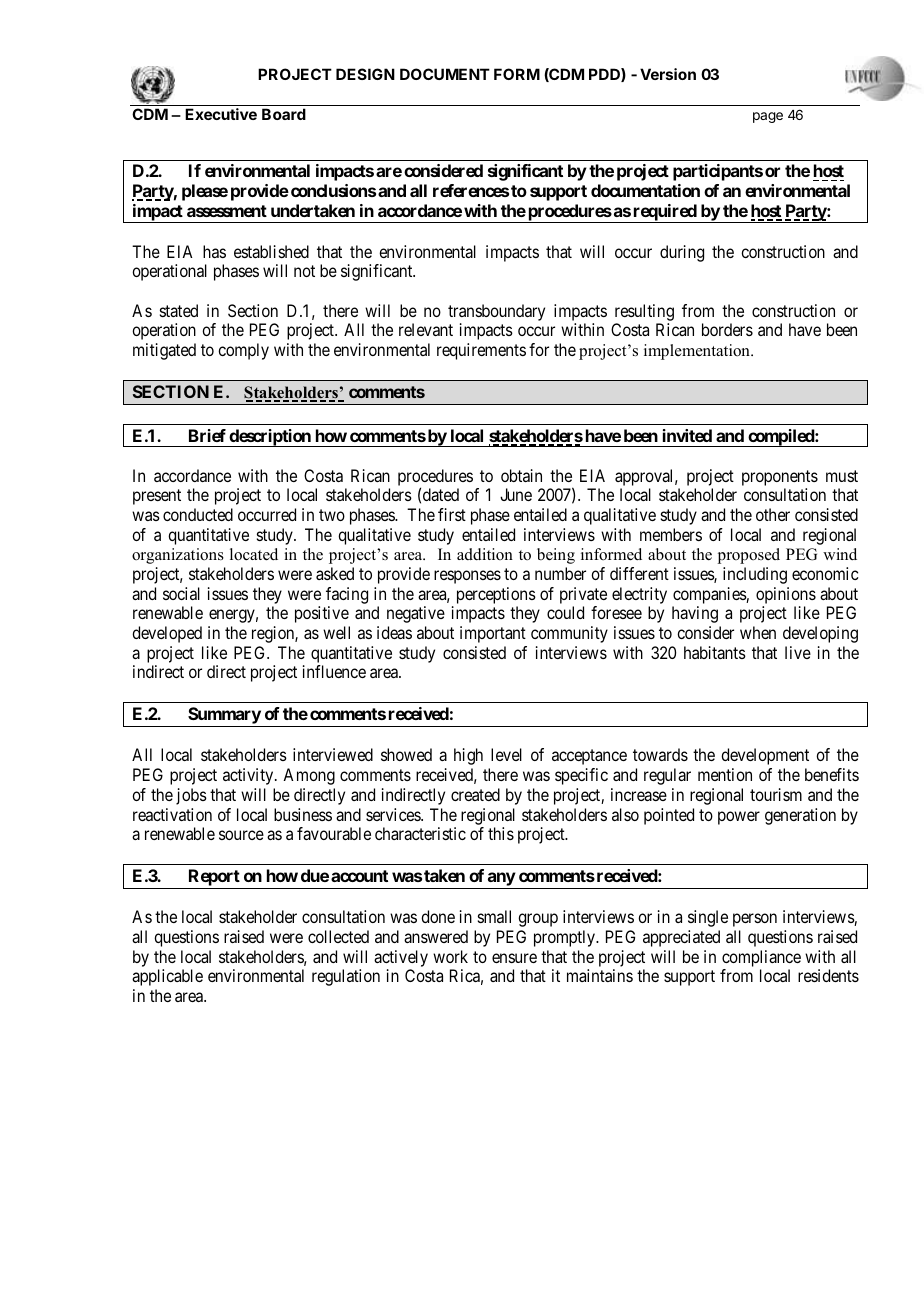 The image size is (924, 1308). Describe the element at coordinates (167, 977) in the screenshot. I see `applicable` at that location.
